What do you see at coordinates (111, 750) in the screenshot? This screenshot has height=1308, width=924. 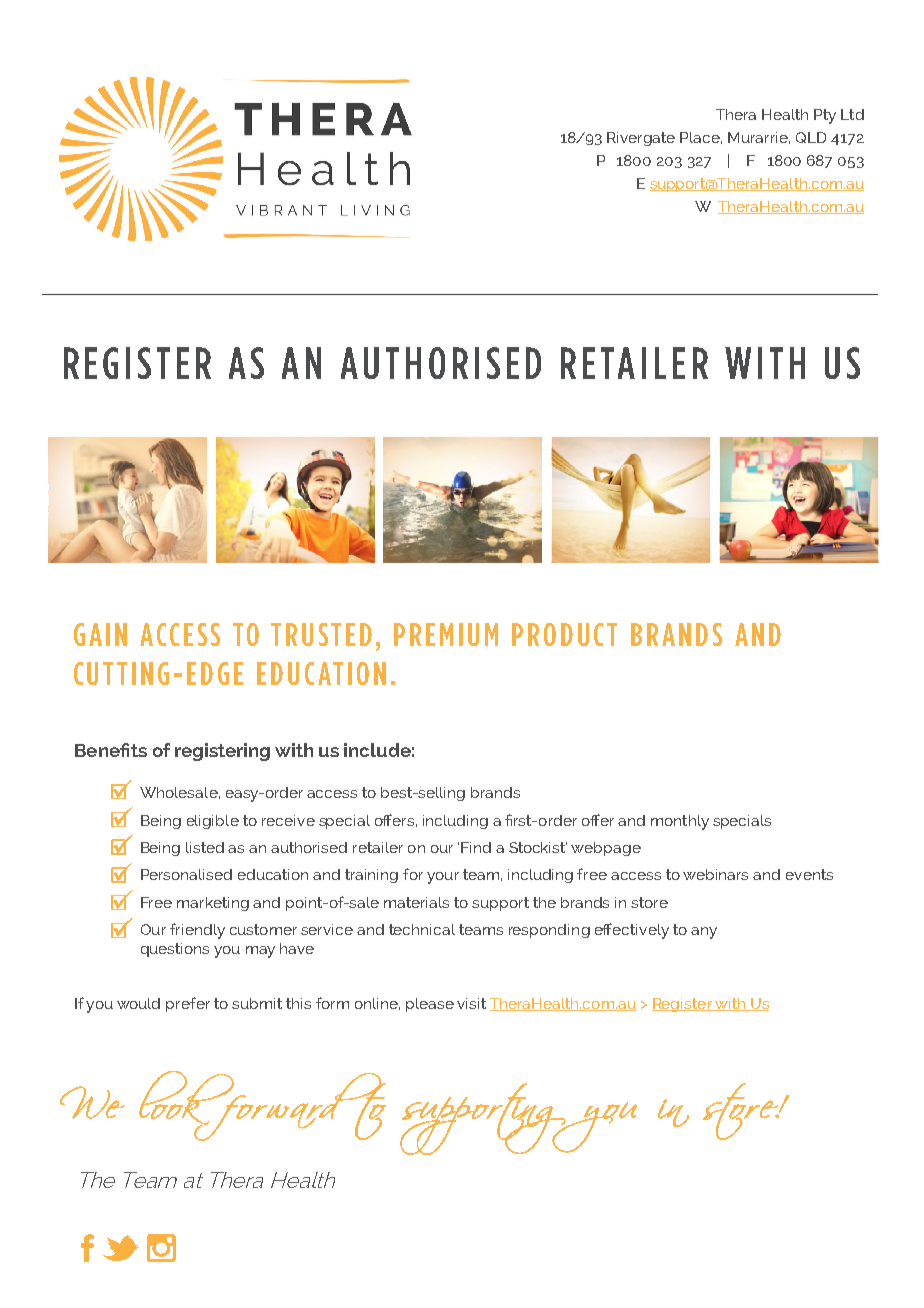 I see `Benefits` at bounding box center [111, 750].
